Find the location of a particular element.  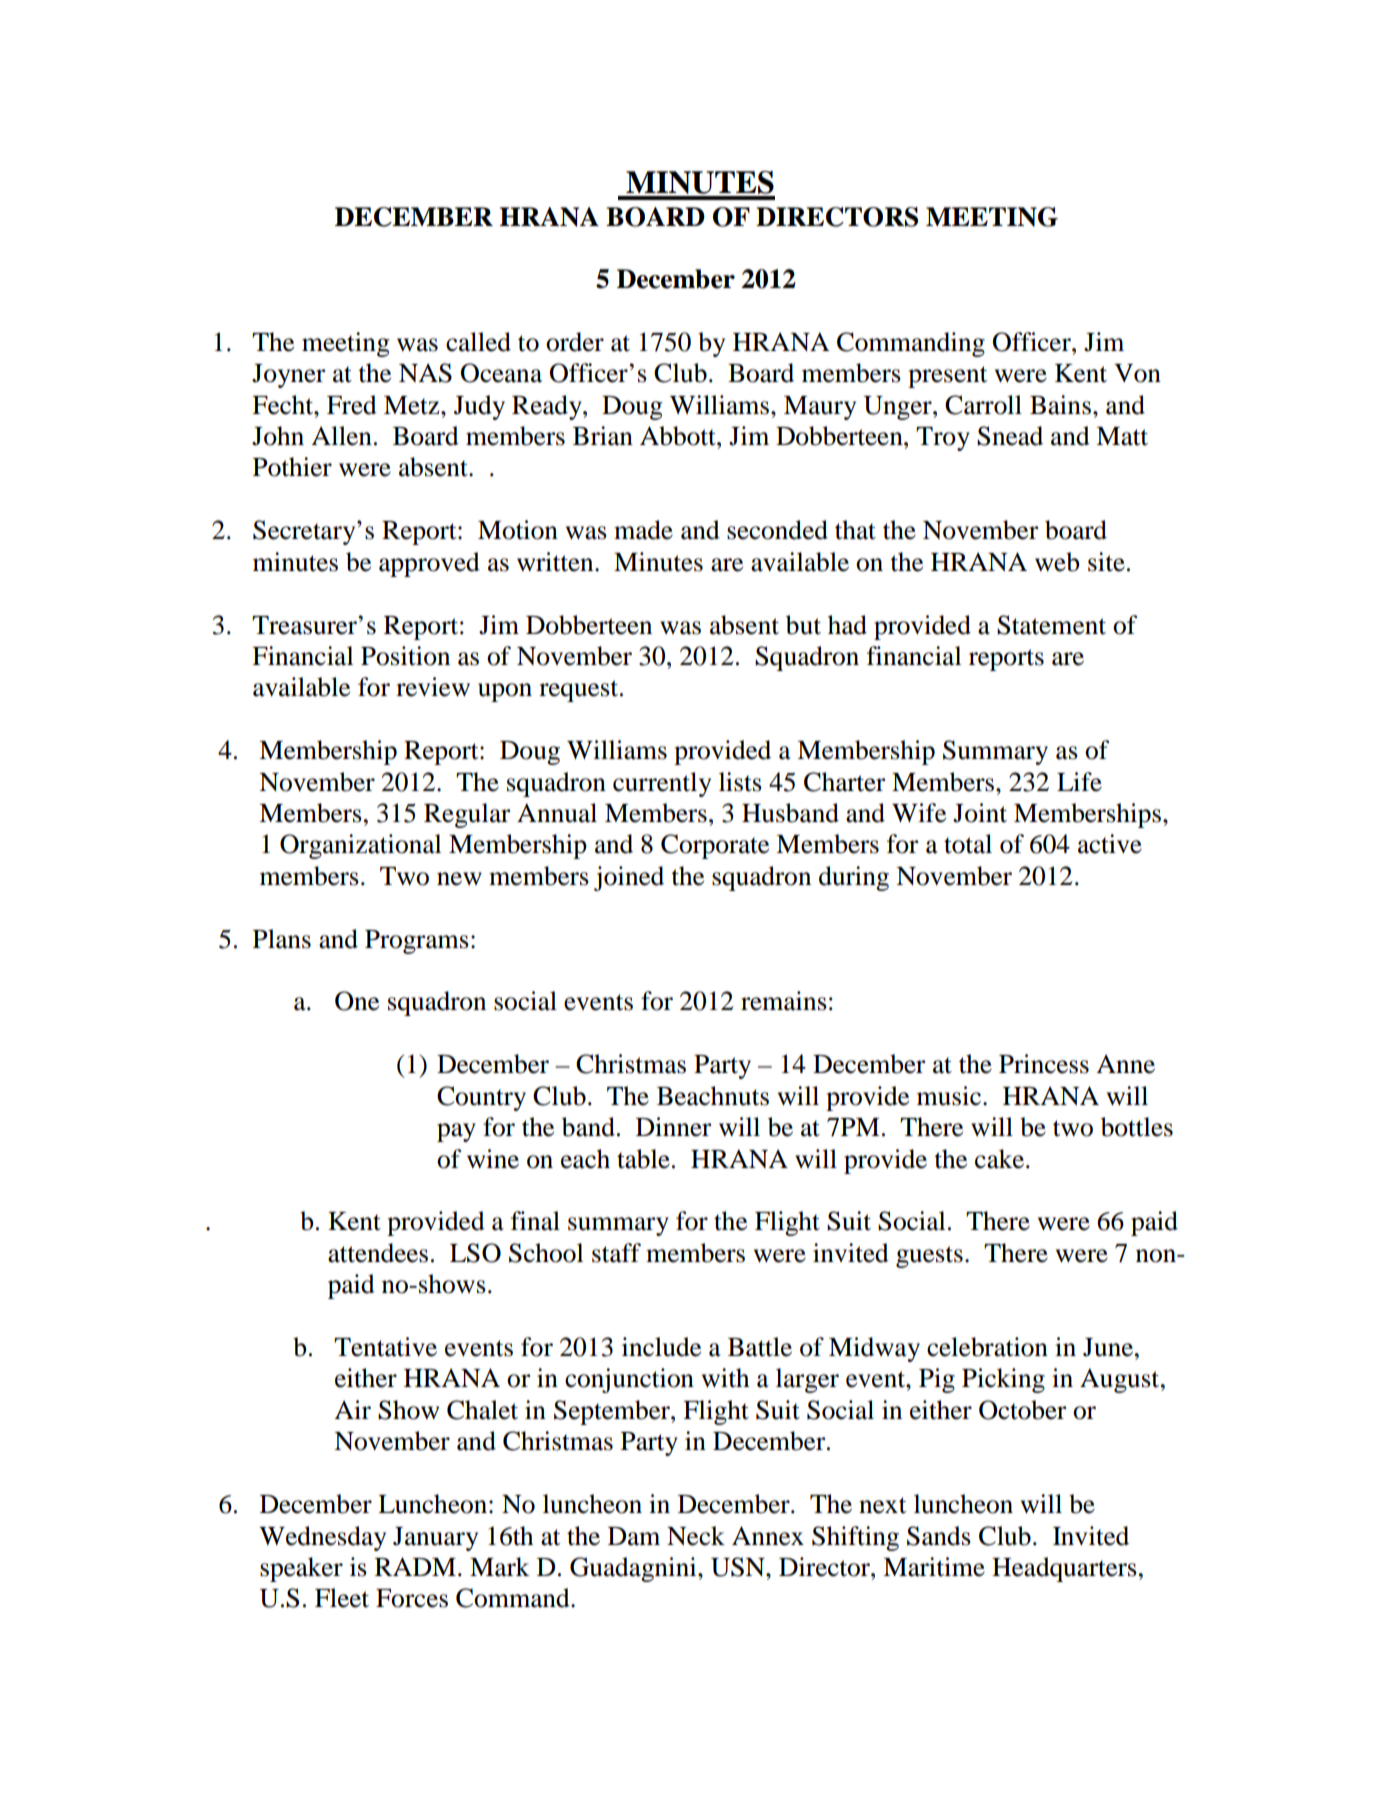

Fred is located at coordinates (352, 405).
